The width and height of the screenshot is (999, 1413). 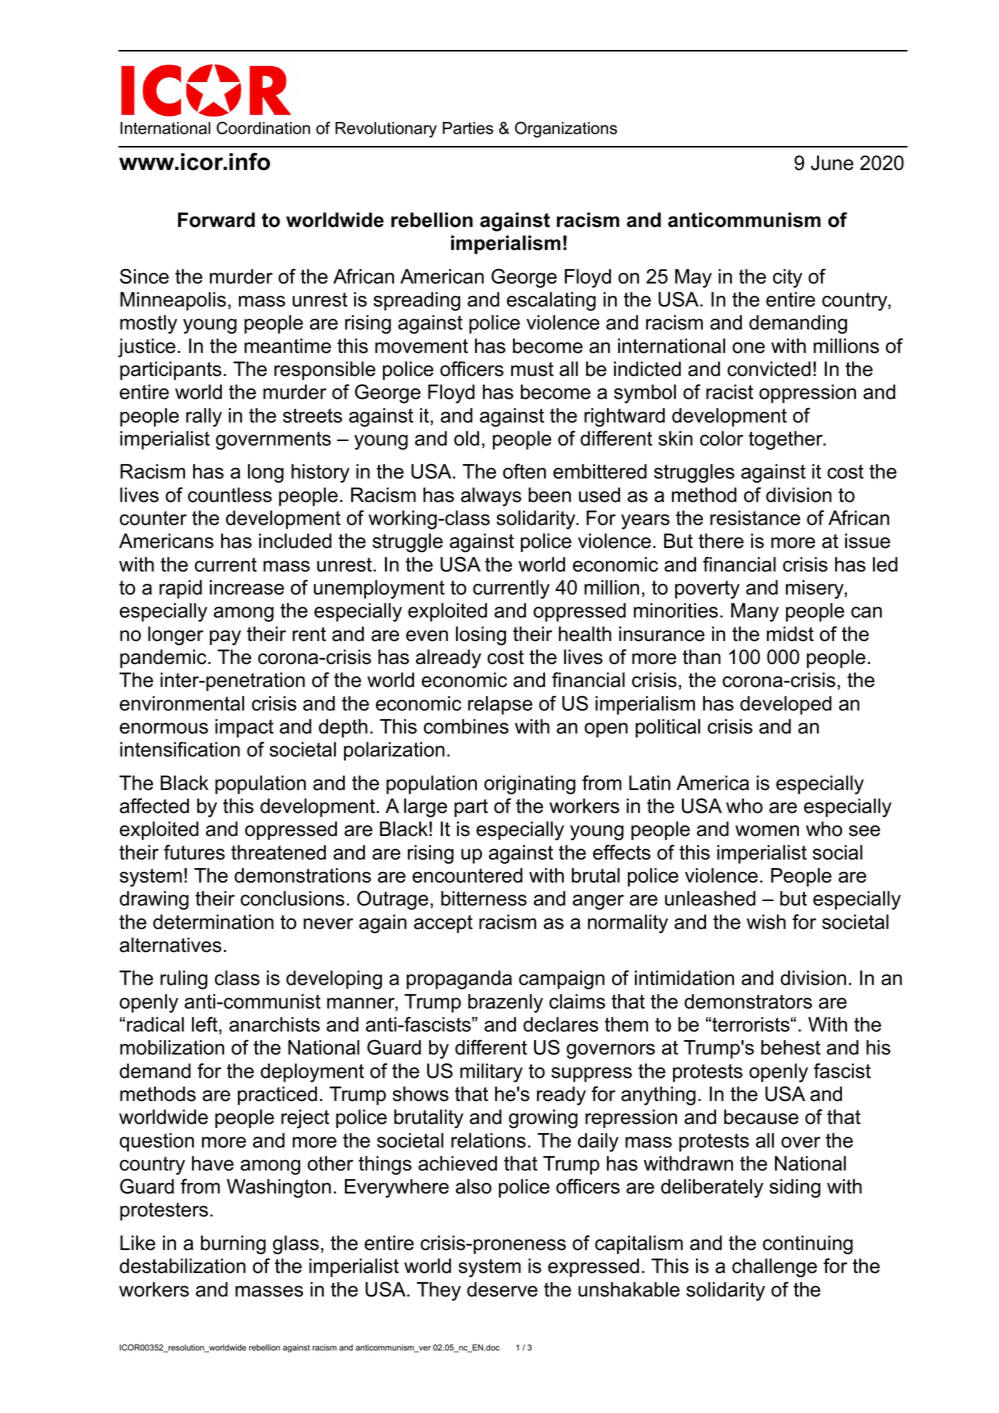 What do you see at coordinates (566, 129) in the screenshot?
I see `Organizations` at bounding box center [566, 129].
